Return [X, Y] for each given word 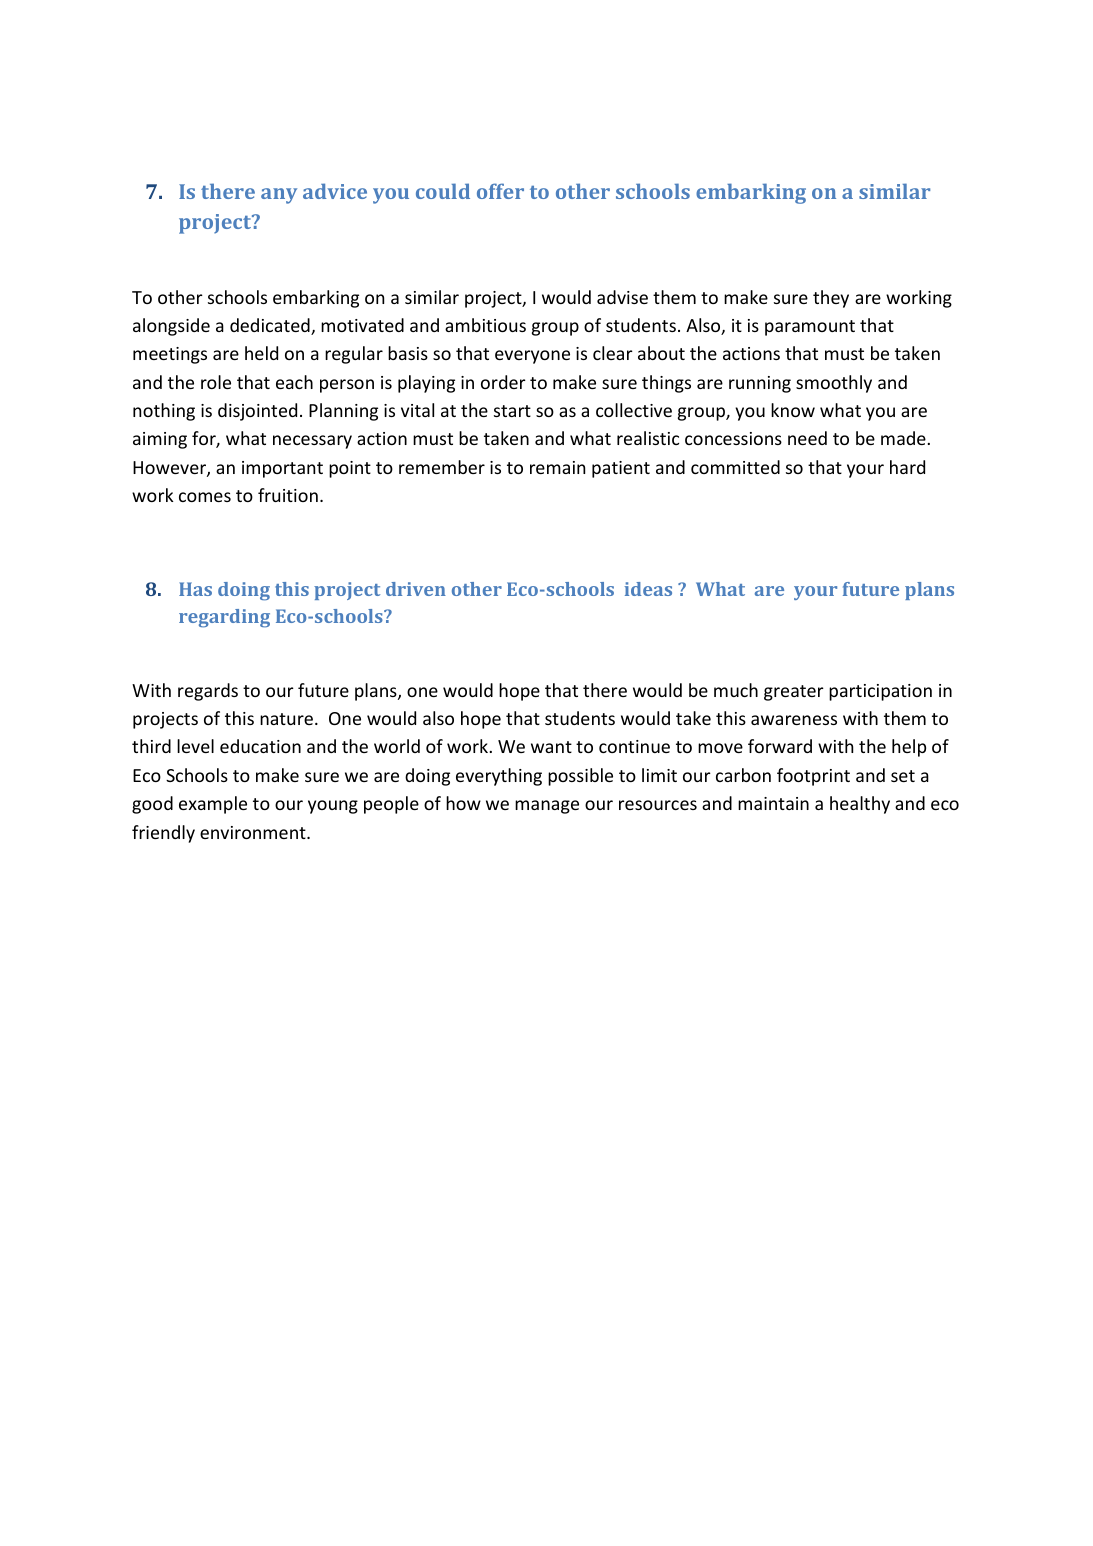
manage [547, 807]
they [831, 299]
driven [416, 589]
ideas [648, 589]
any [279, 196]
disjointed [257, 412]
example [213, 805]
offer [500, 191]
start [512, 411]
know [793, 410]
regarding [224, 618]
